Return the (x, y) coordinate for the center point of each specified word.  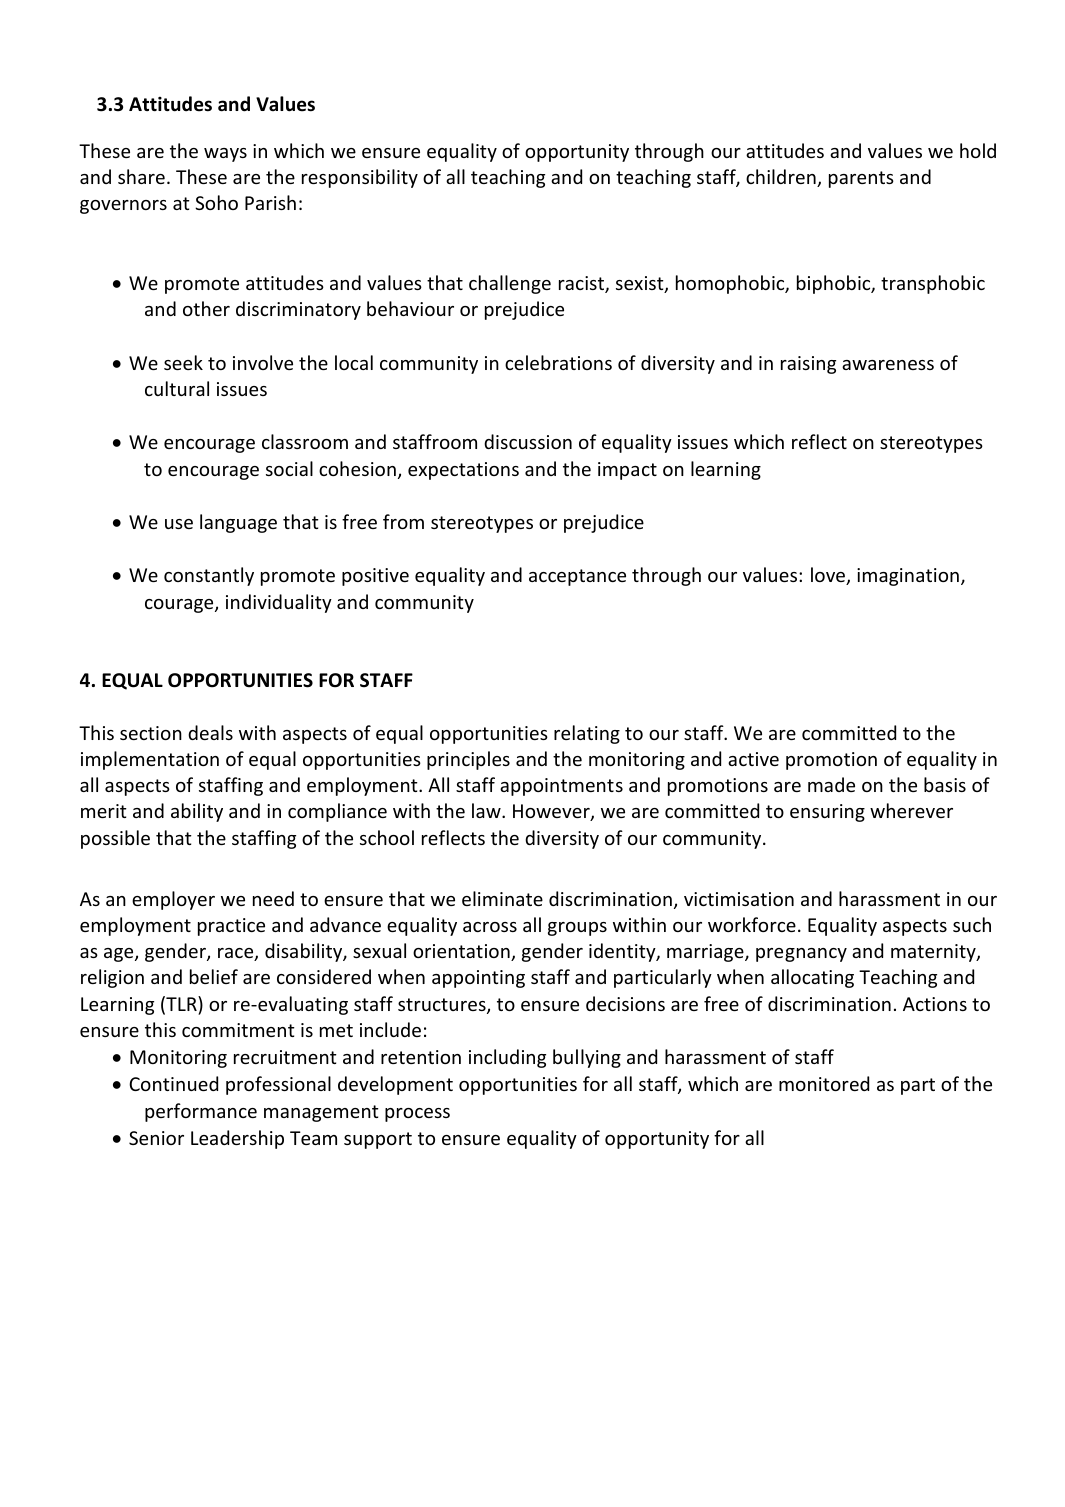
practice (231, 927)
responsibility (360, 178)
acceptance (577, 577)
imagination (908, 577)
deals (210, 732)
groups (577, 929)
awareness (888, 365)
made (831, 784)
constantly (209, 576)
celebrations (558, 362)
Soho (216, 202)
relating (587, 734)
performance (201, 1112)
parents (861, 179)
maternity (934, 953)
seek (183, 362)
